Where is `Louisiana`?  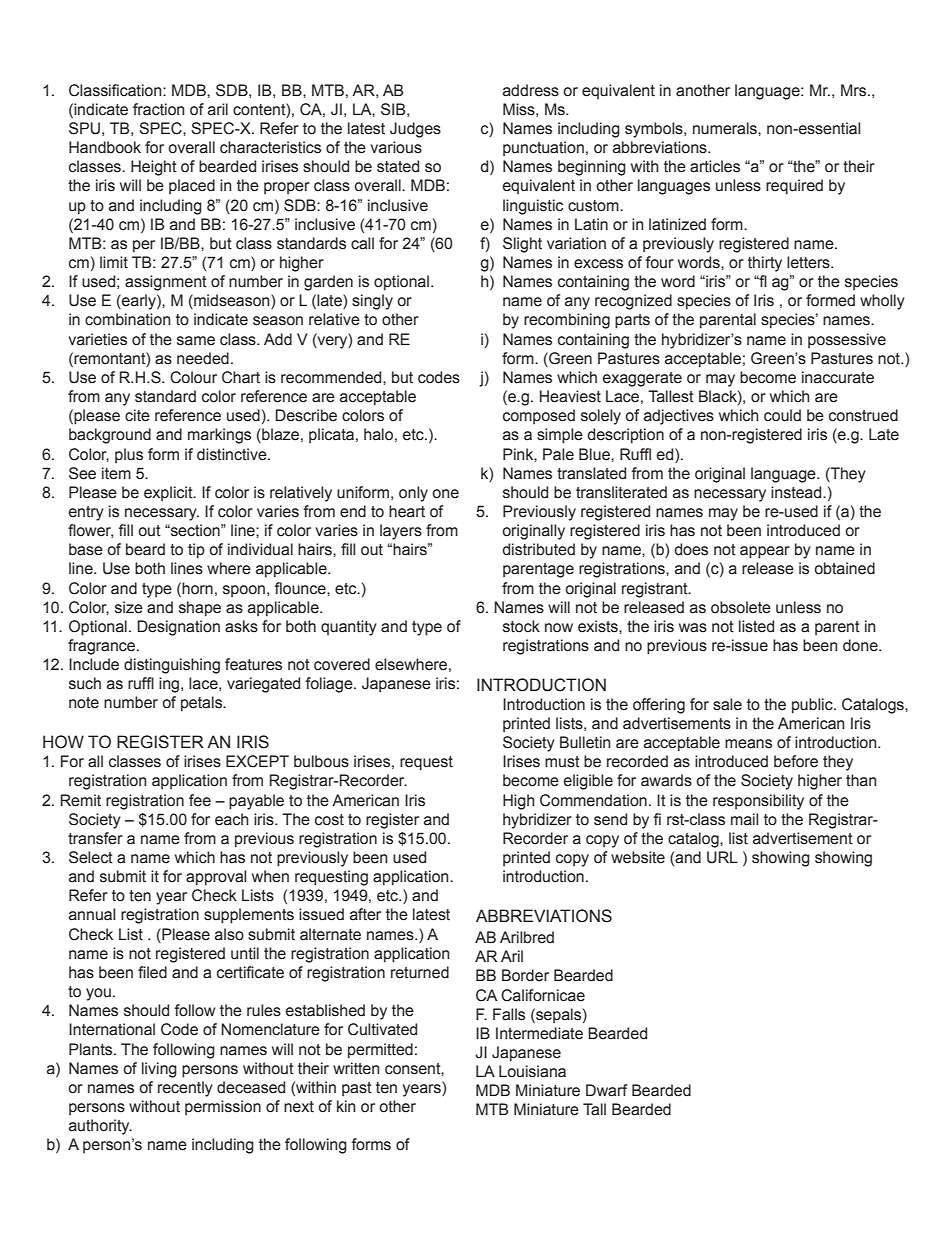 Louisiana is located at coordinates (532, 1071).
